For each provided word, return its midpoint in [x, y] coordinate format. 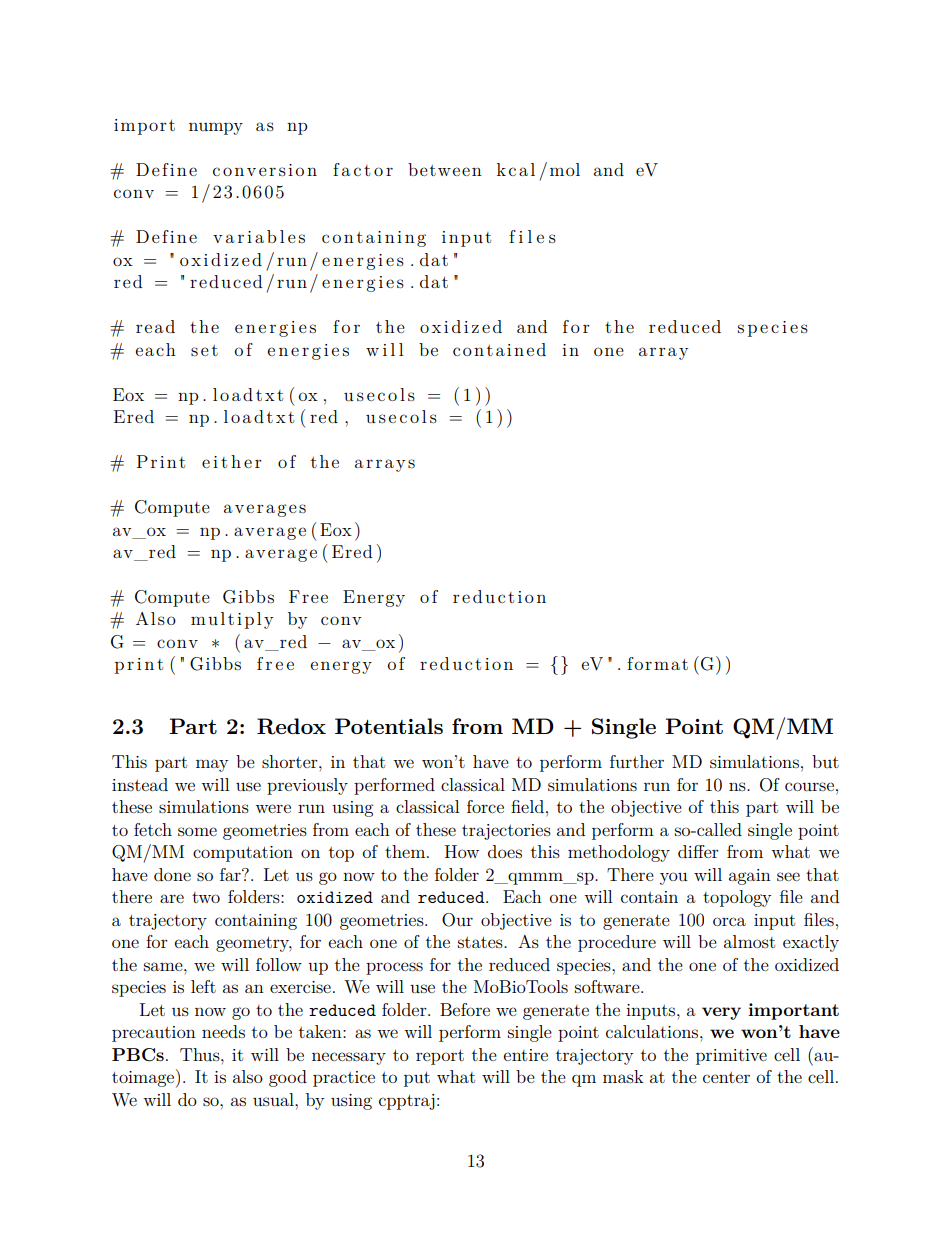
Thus [201, 1054]
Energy [374, 598]
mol [565, 169]
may [212, 765]
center [726, 1077]
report [440, 1057]
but [825, 761]
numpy [216, 129]
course [809, 786]
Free [308, 596]
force [485, 806]
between [445, 169]
